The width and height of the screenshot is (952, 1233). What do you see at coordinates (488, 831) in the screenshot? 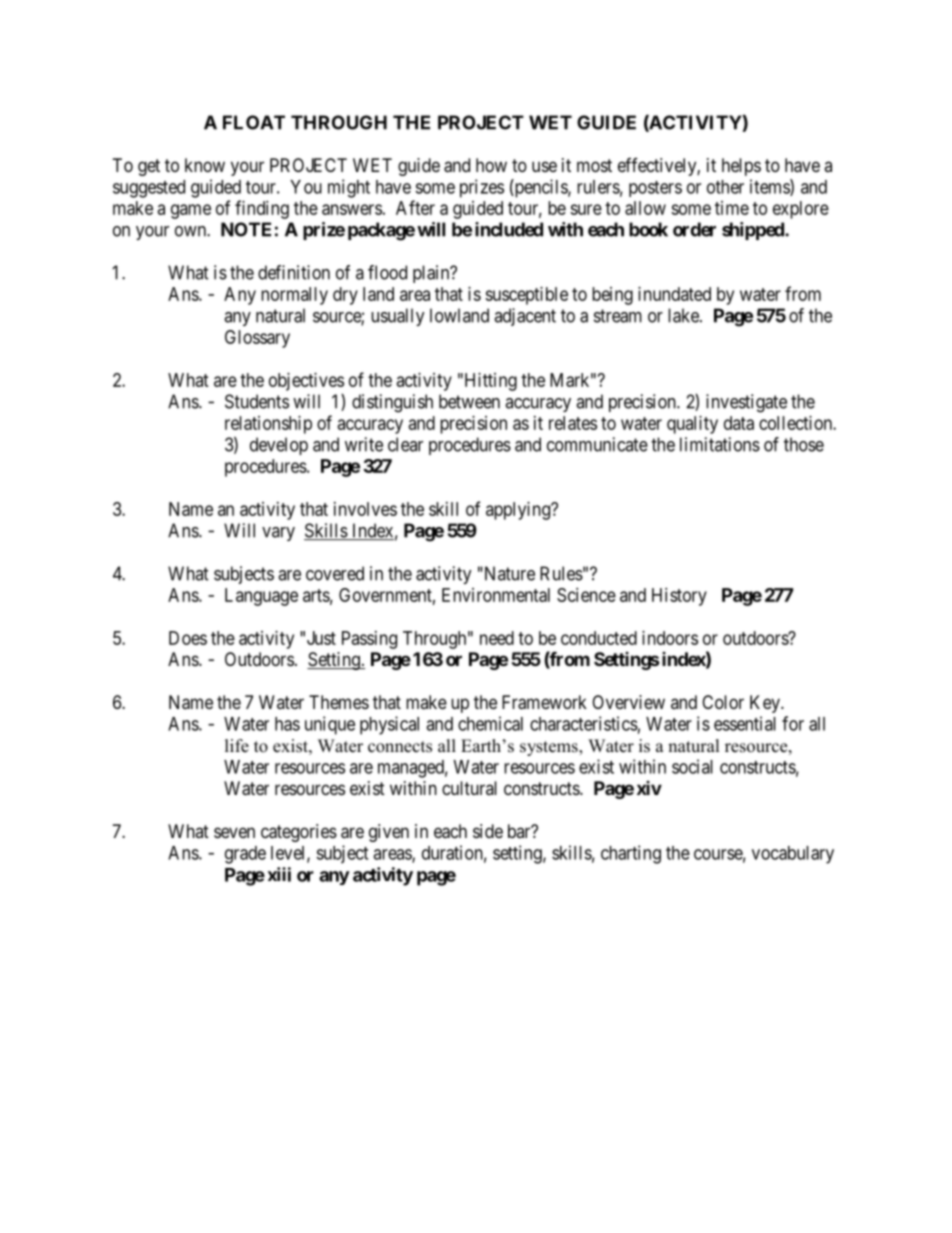
I see `side` at bounding box center [488, 831].
